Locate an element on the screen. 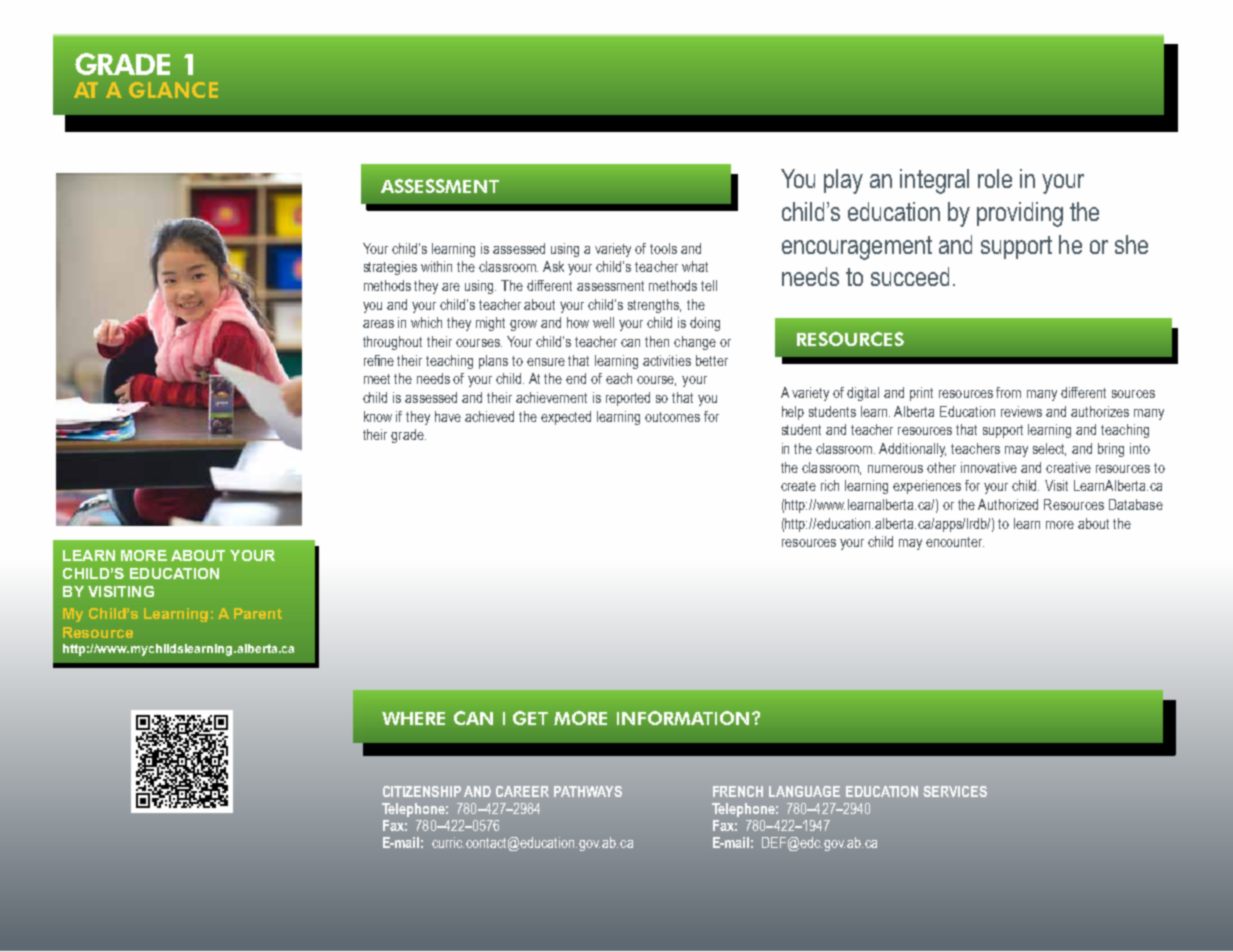 The image size is (1233, 952). role is located at coordinates (995, 178).
